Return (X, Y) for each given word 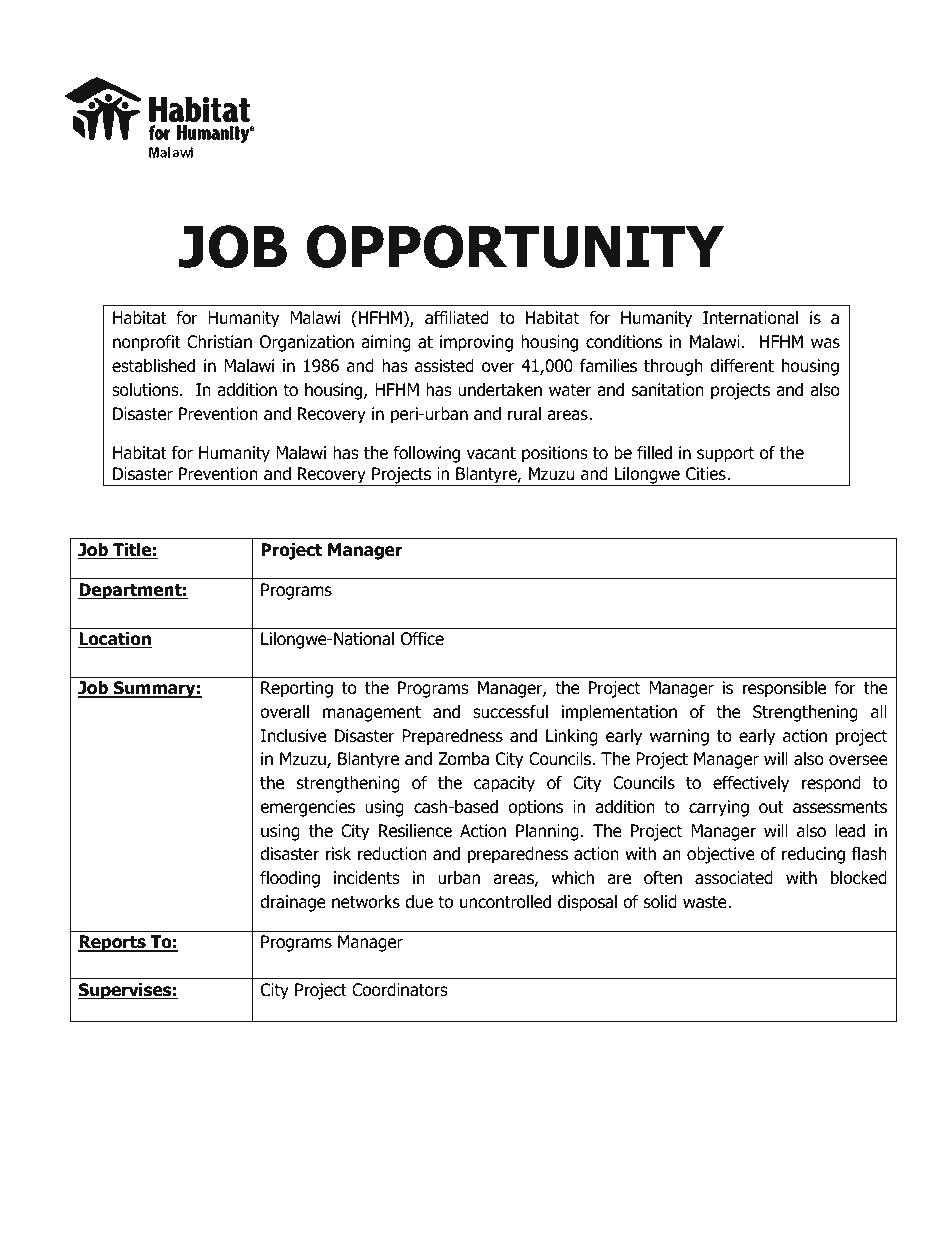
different (742, 366)
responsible (784, 689)
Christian (219, 342)
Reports (113, 943)
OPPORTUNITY (515, 246)
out (771, 807)
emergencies (307, 808)
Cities (707, 474)
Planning (547, 832)
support (726, 455)
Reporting (297, 689)
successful (510, 712)
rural (524, 414)
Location (115, 640)
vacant (491, 453)
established (153, 366)
